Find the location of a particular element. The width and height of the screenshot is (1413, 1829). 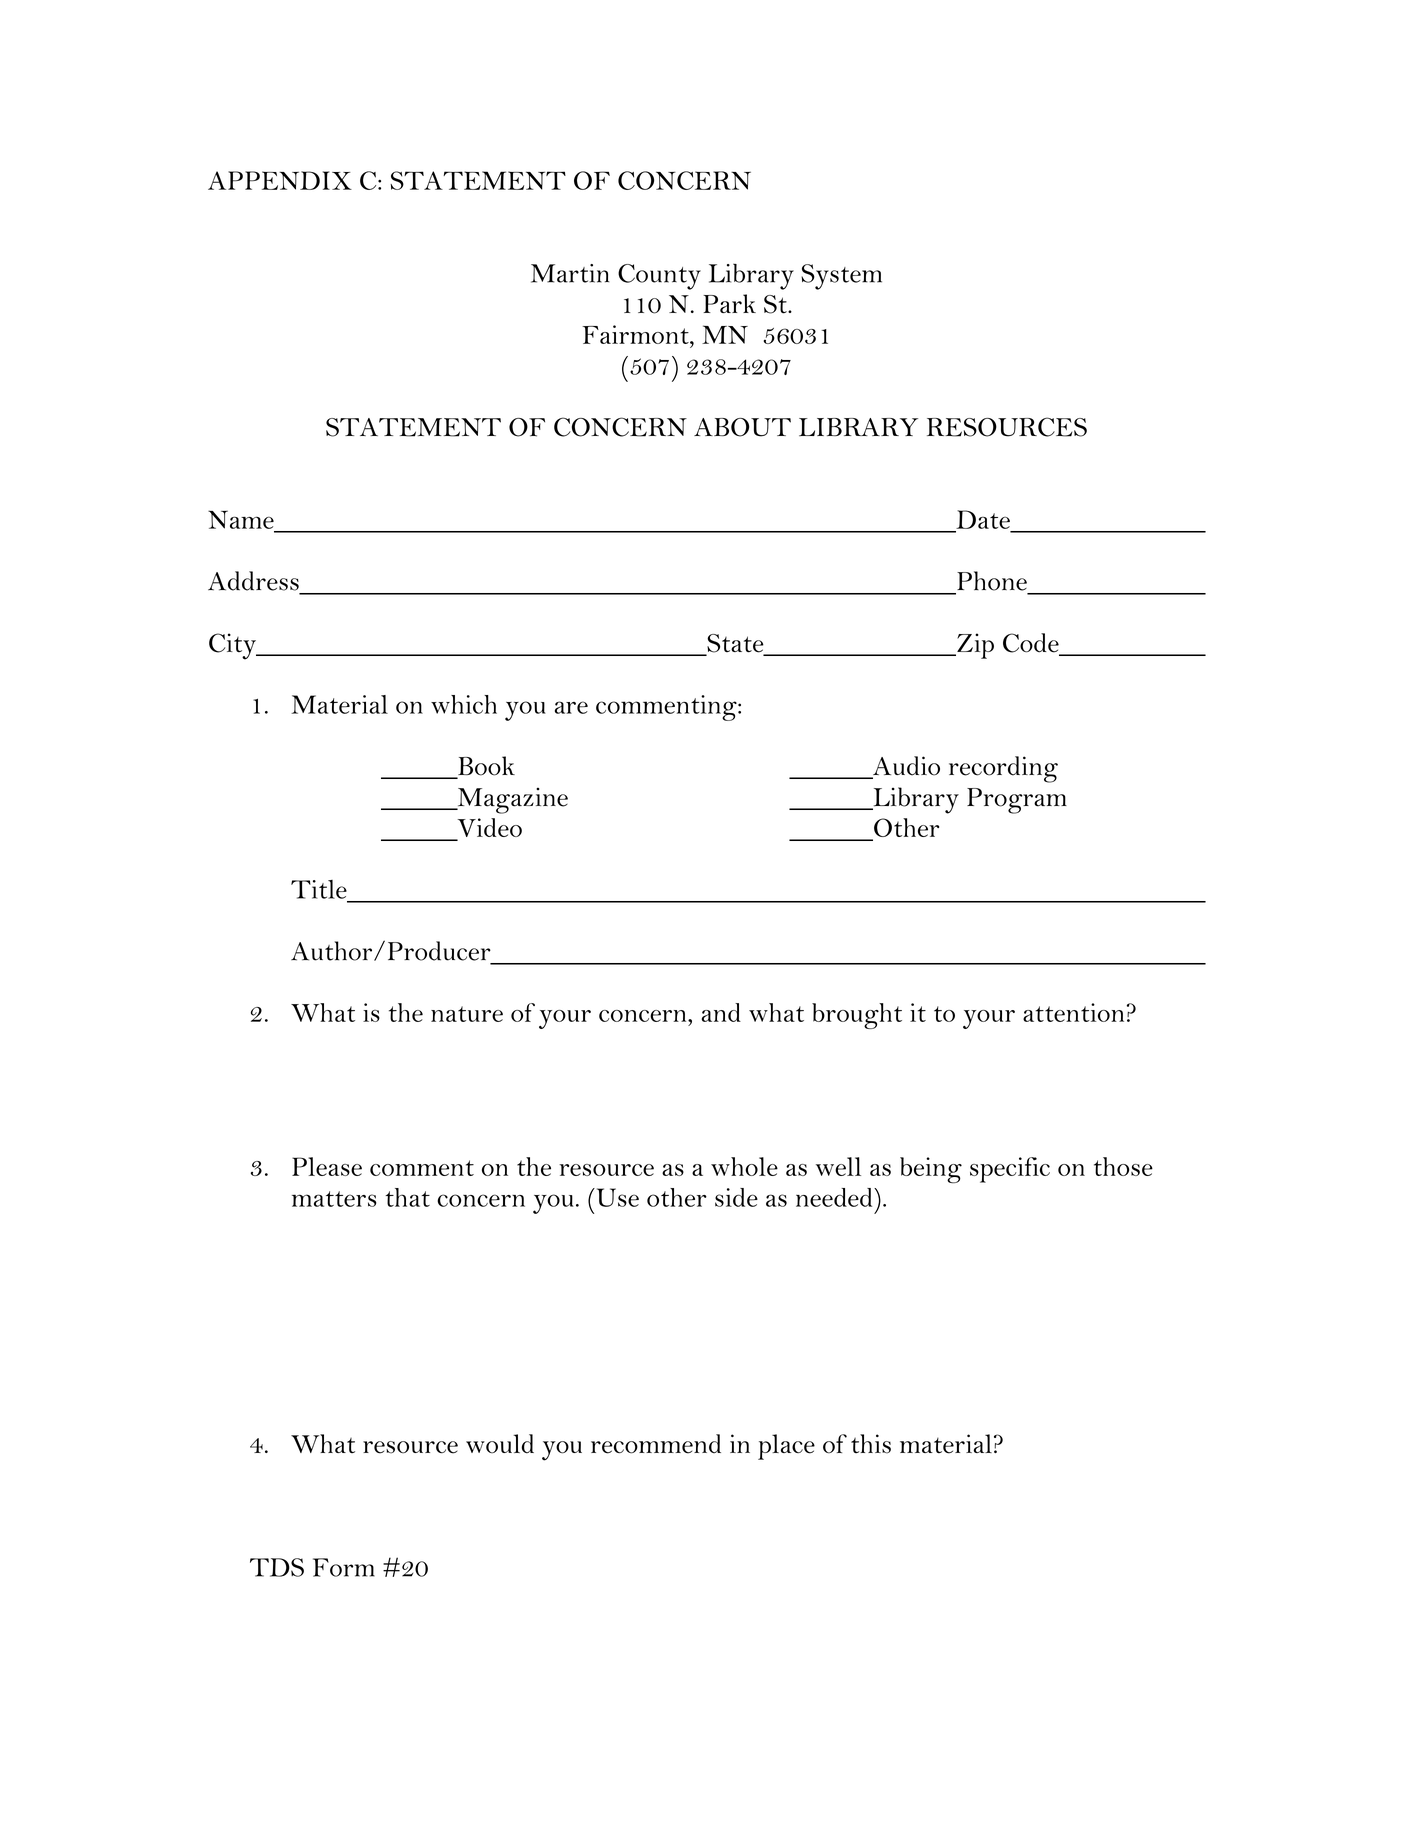

System is located at coordinates (841, 277).
